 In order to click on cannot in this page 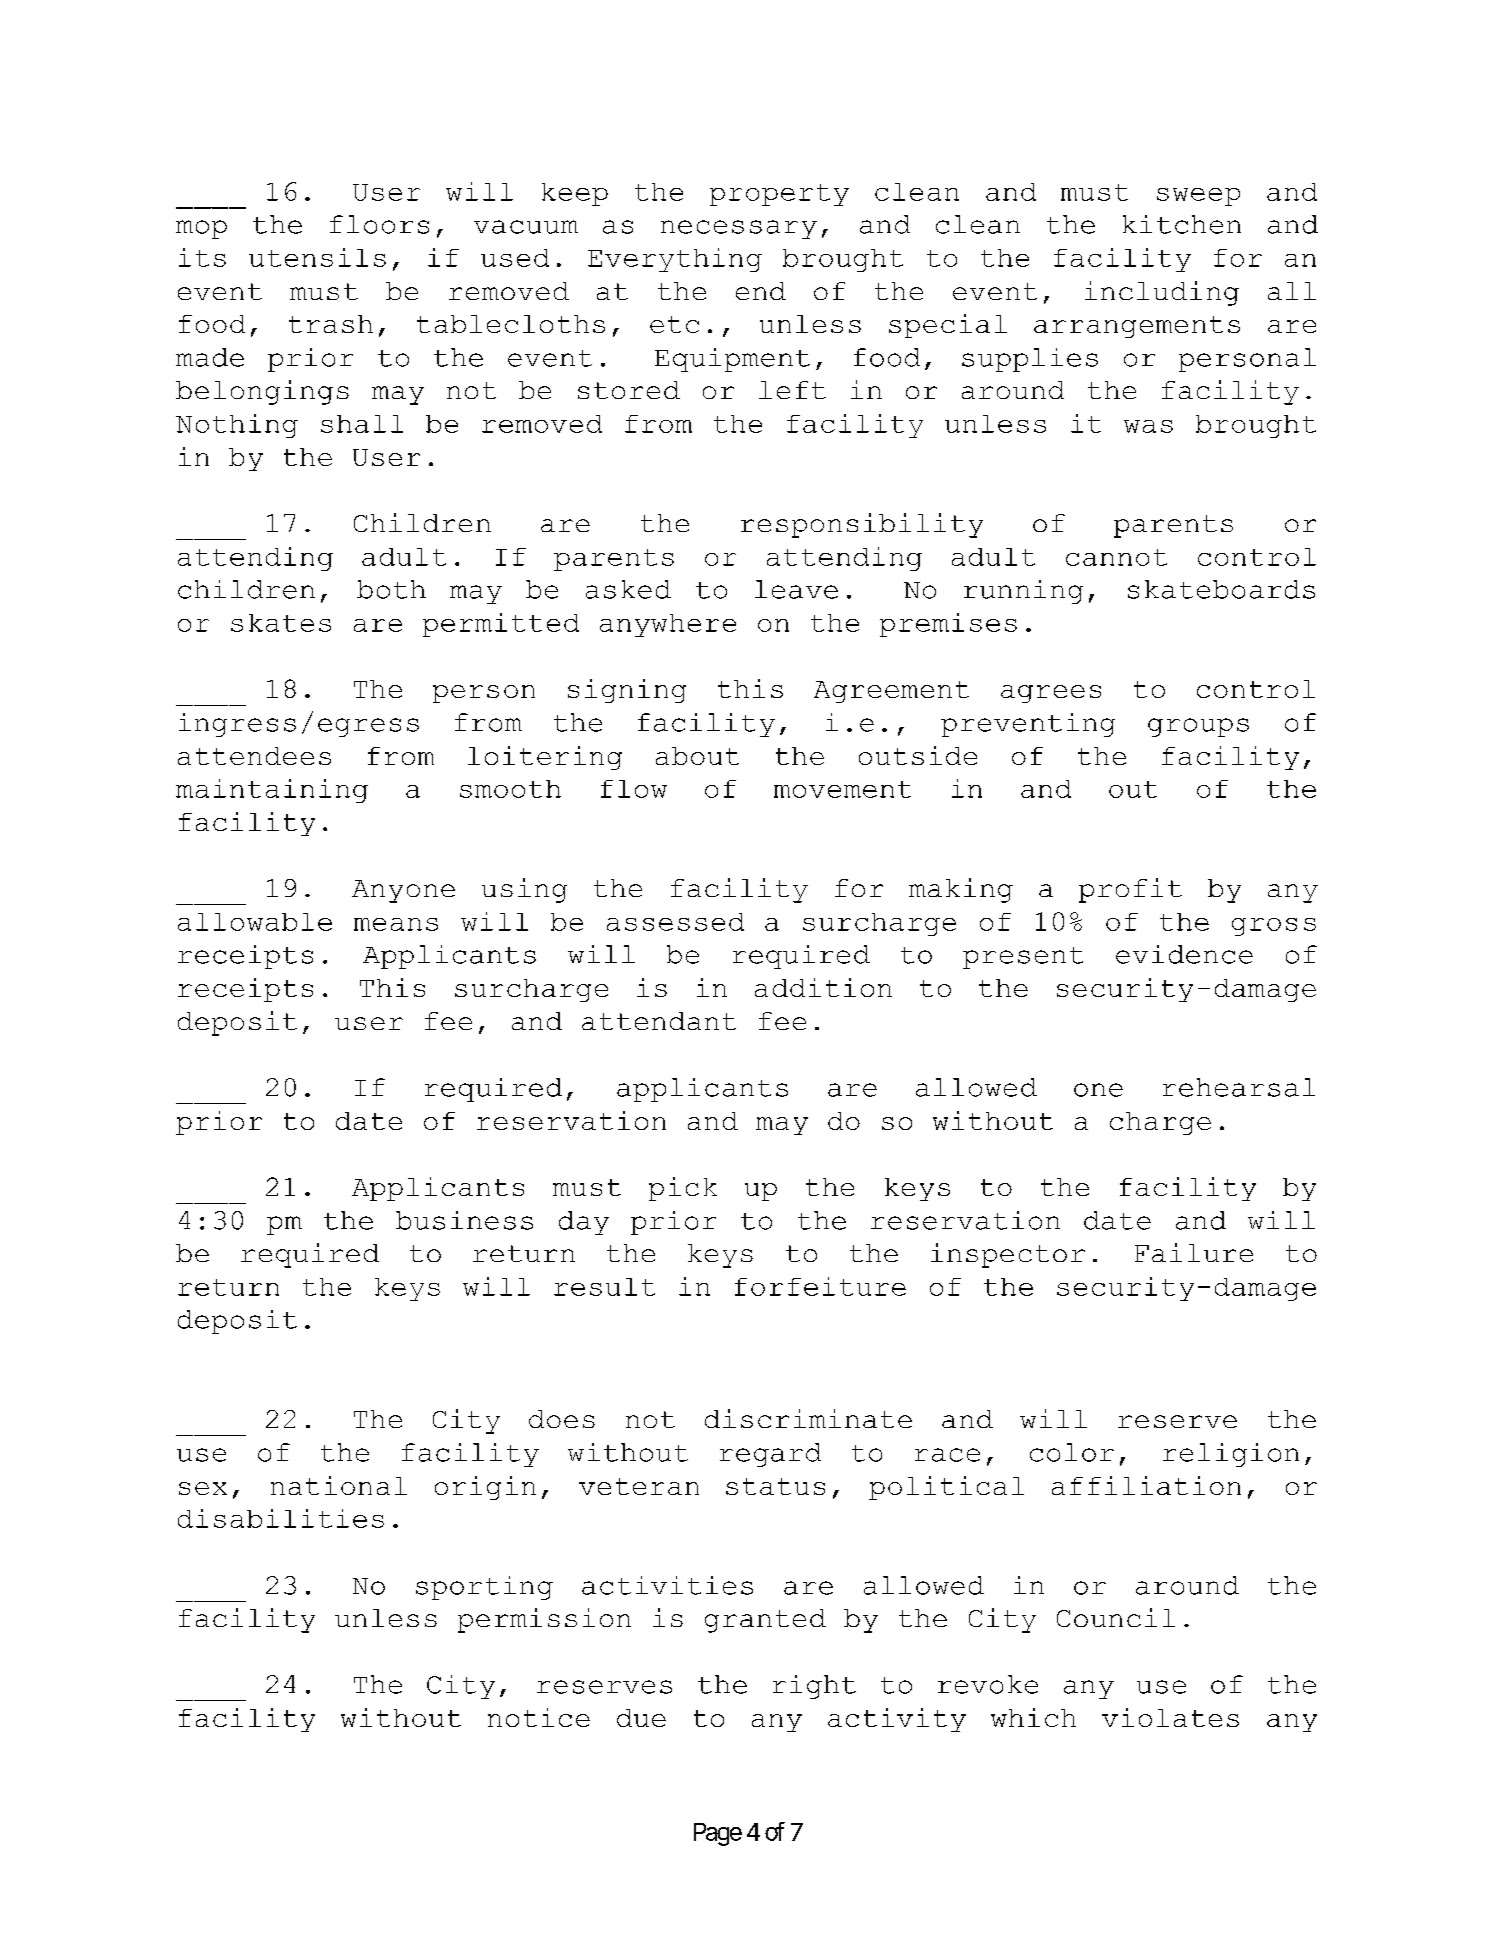, I will do `click(1116, 557)`.
